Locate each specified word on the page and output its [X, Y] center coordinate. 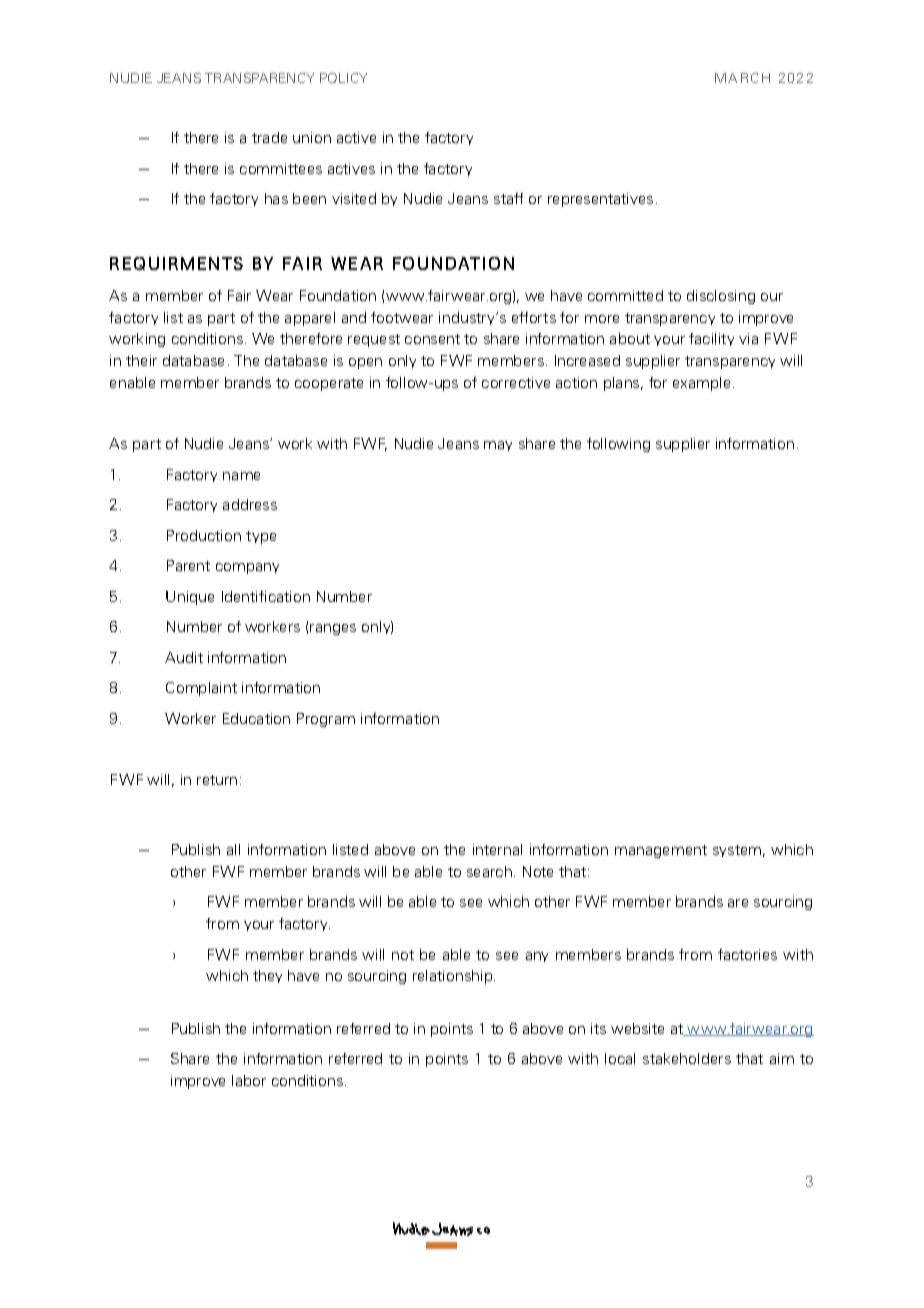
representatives [600, 200]
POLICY [343, 78]
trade [269, 137]
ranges [333, 629]
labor [249, 1080]
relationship [454, 977]
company [247, 568]
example [701, 384]
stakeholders [687, 1058]
